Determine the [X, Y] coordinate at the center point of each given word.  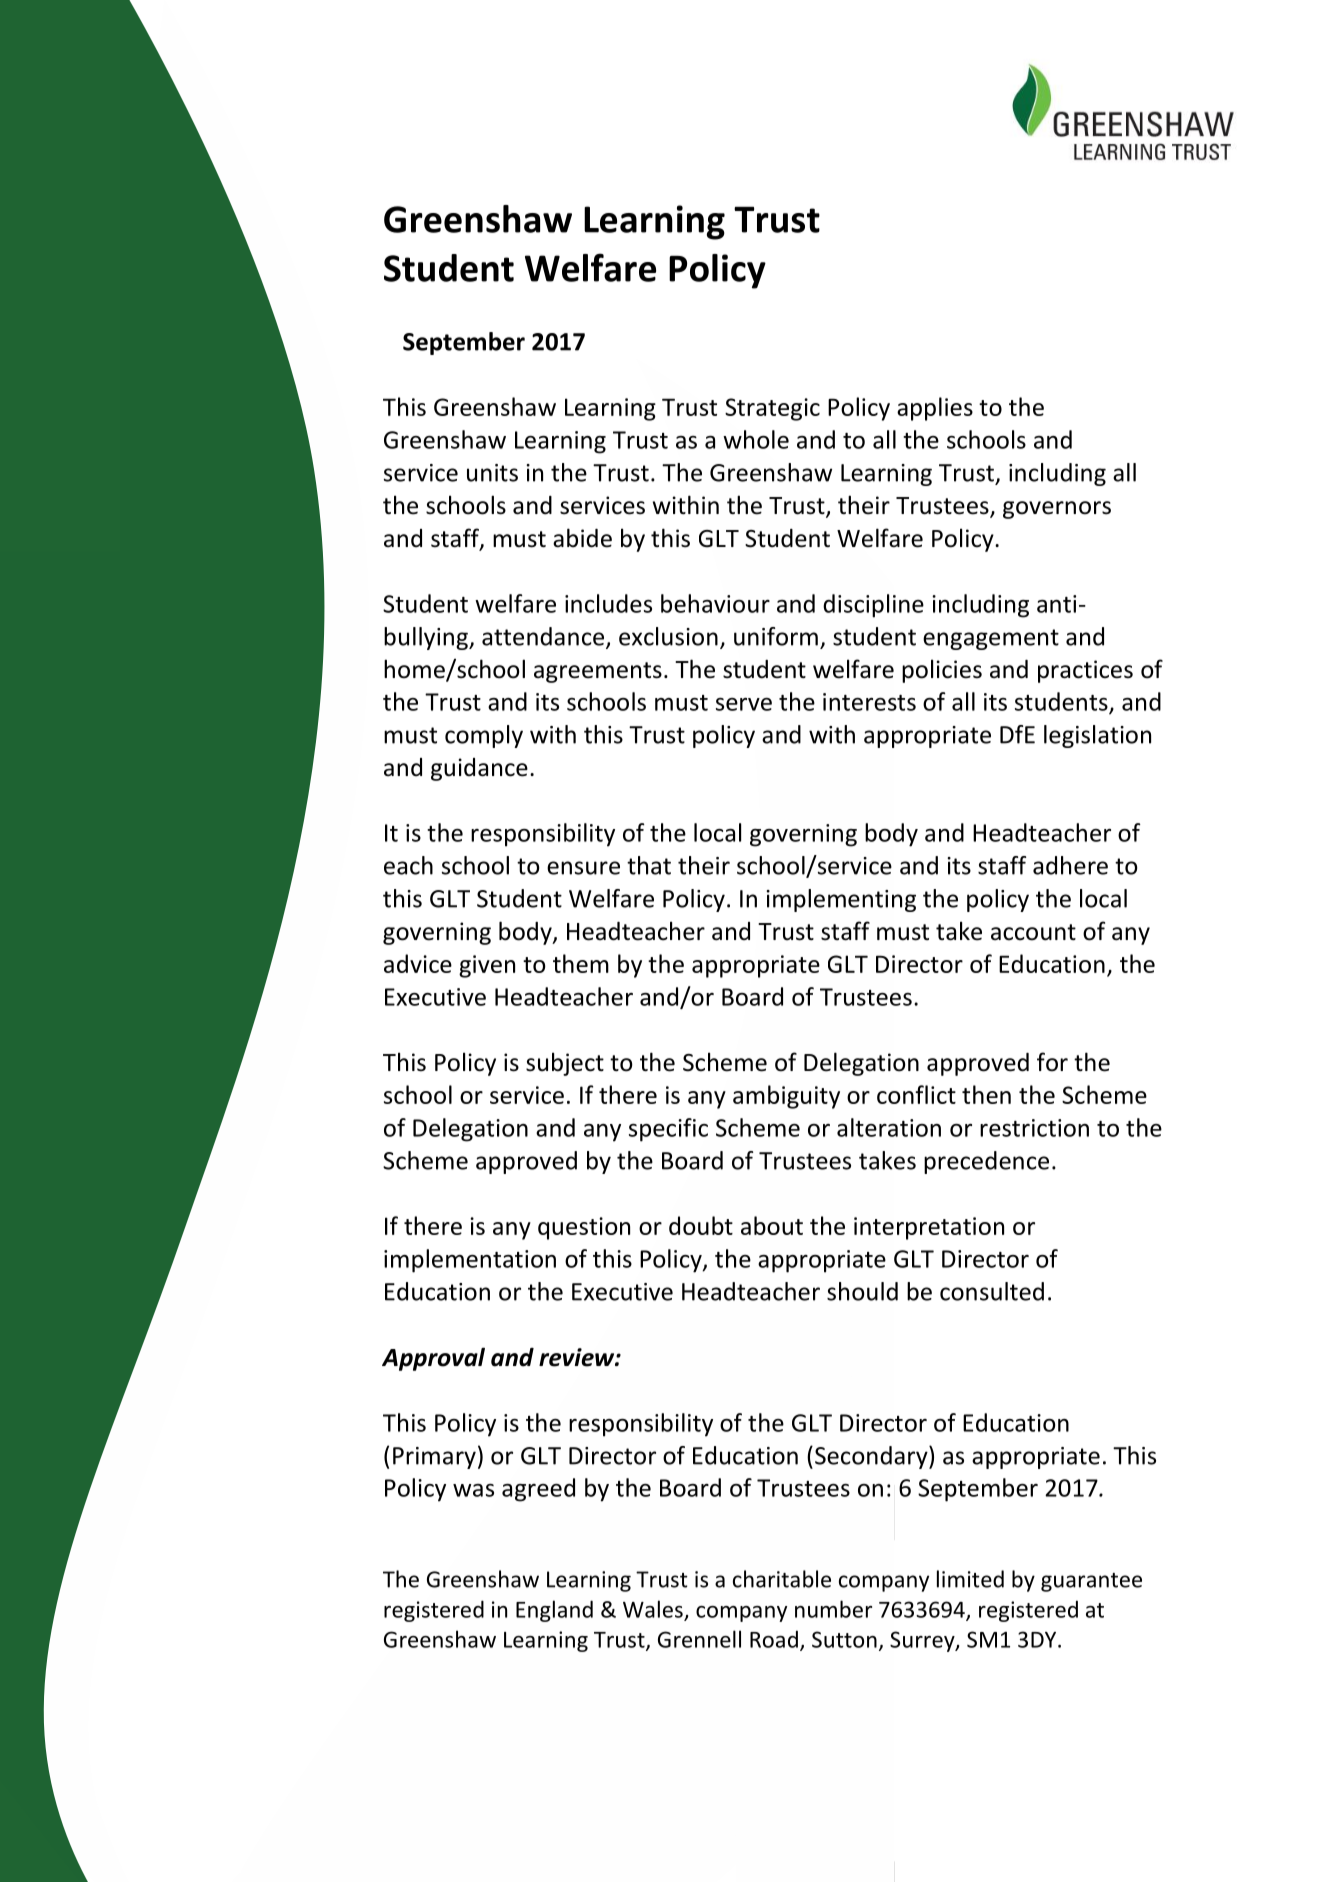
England [554, 1611]
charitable [782, 1579]
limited [970, 1579]
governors [1057, 510]
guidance [479, 769]
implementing [841, 900]
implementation [470, 1261]
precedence [986, 1162]
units [492, 473]
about [772, 1225]
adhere [1070, 865]
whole [756, 439]
